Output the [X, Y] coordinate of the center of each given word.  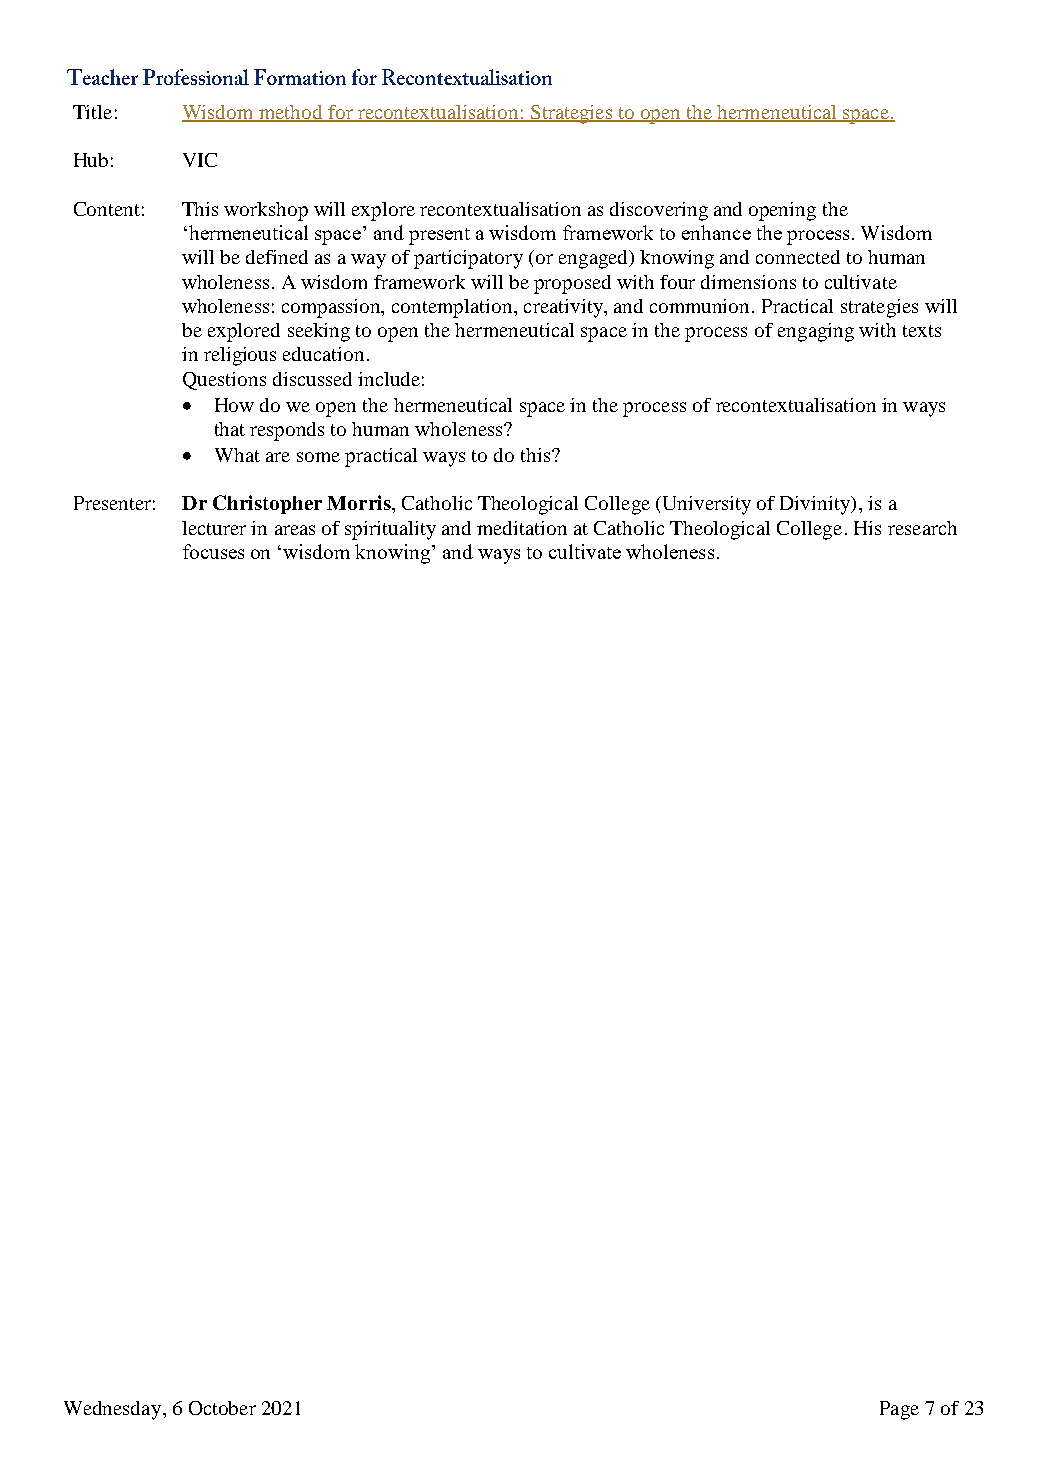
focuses [213, 551]
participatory [468, 259]
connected [798, 257]
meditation [522, 528]
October [222, 1408]
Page [899, 1410]
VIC [200, 160]
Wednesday [114, 1410]
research [922, 528]
